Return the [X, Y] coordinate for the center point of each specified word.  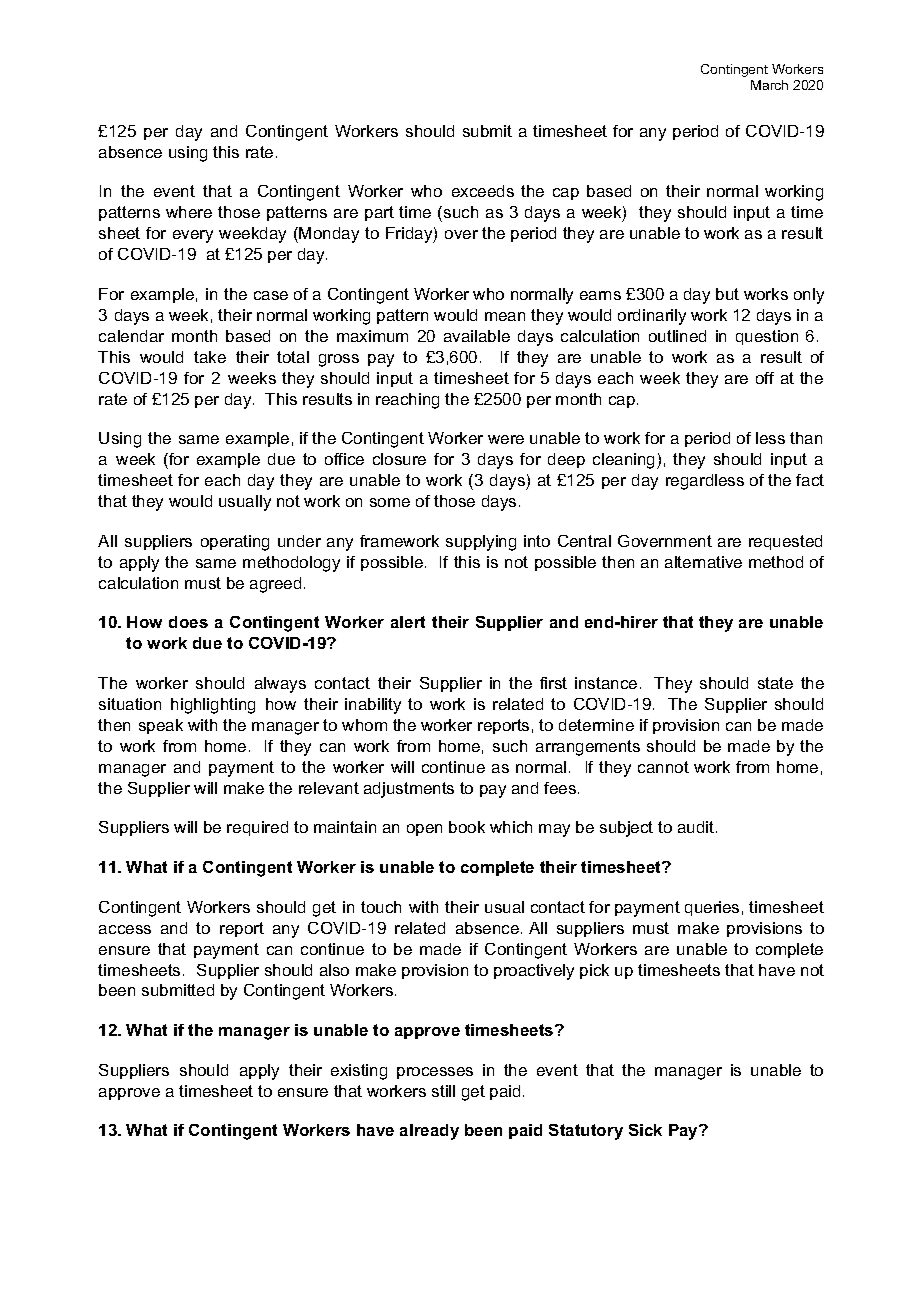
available [477, 336]
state [775, 683]
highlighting [213, 706]
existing [359, 1072]
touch [381, 907]
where [189, 212]
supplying [481, 543]
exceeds [483, 191]
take [210, 357]
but [727, 294]
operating [235, 543]
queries [712, 908]
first [553, 683]
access [125, 929]
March [769, 85]
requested [785, 542]
